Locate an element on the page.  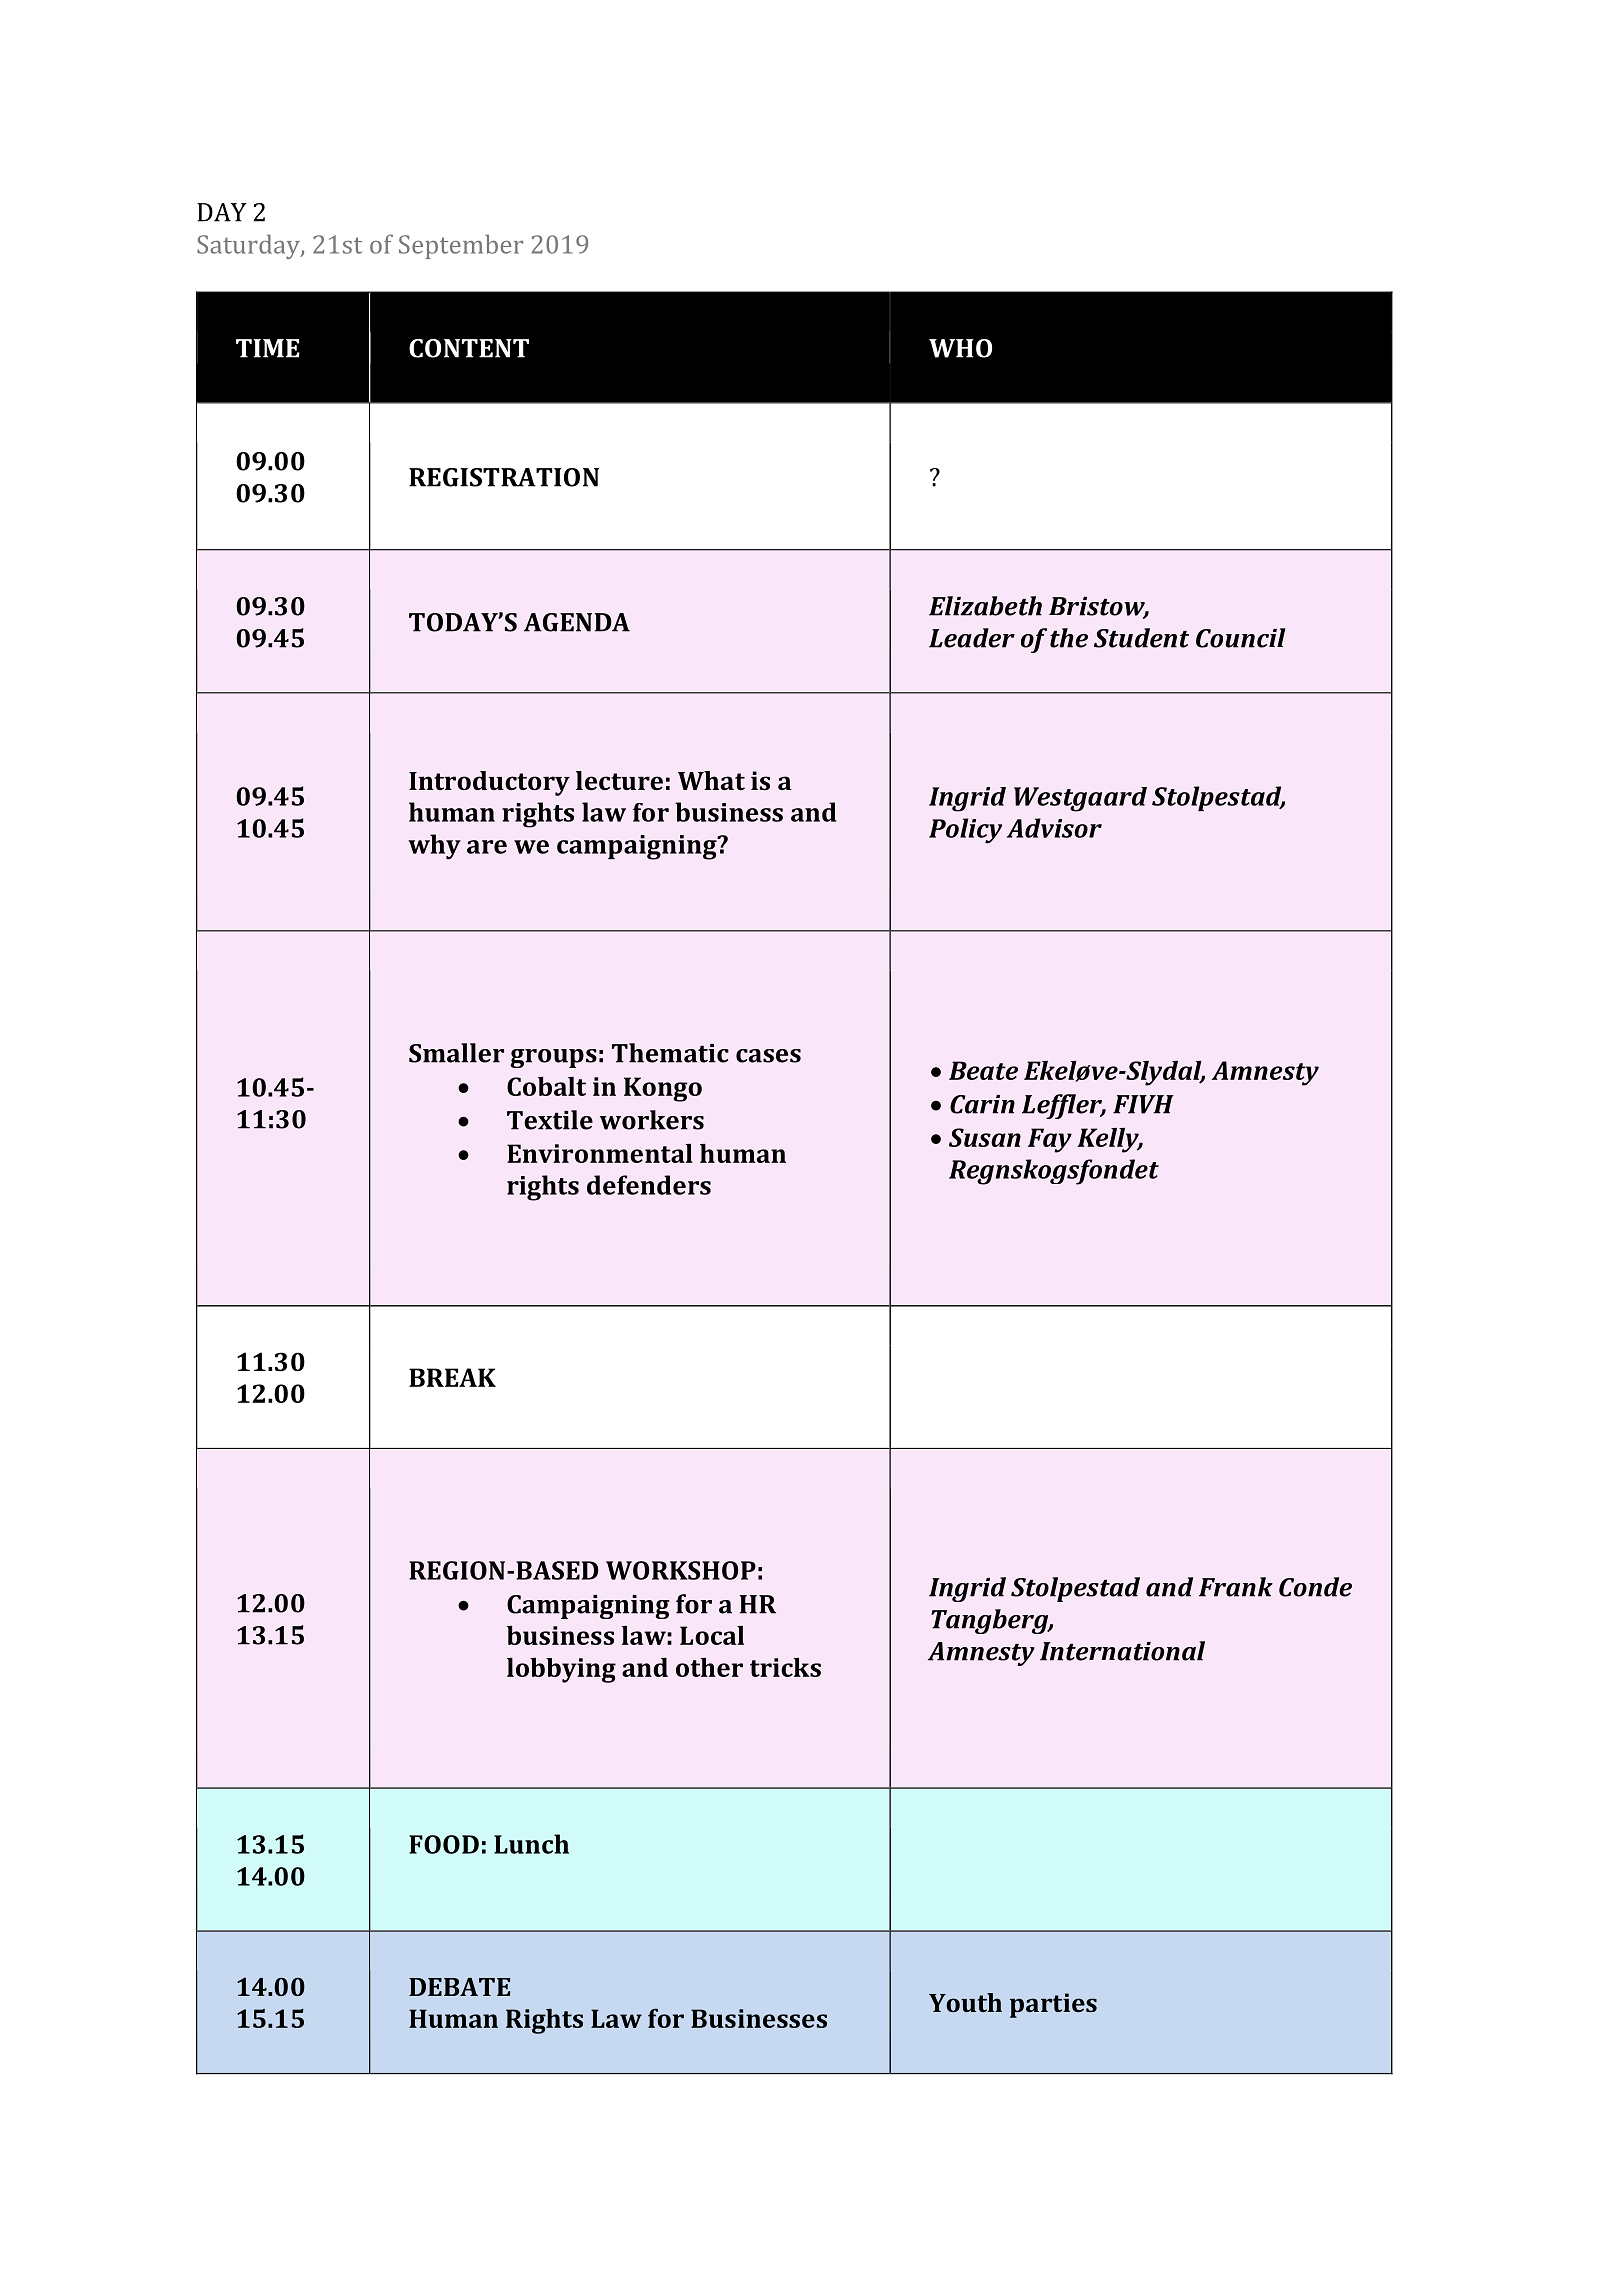
Introductory is located at coordinates (489, 783).
